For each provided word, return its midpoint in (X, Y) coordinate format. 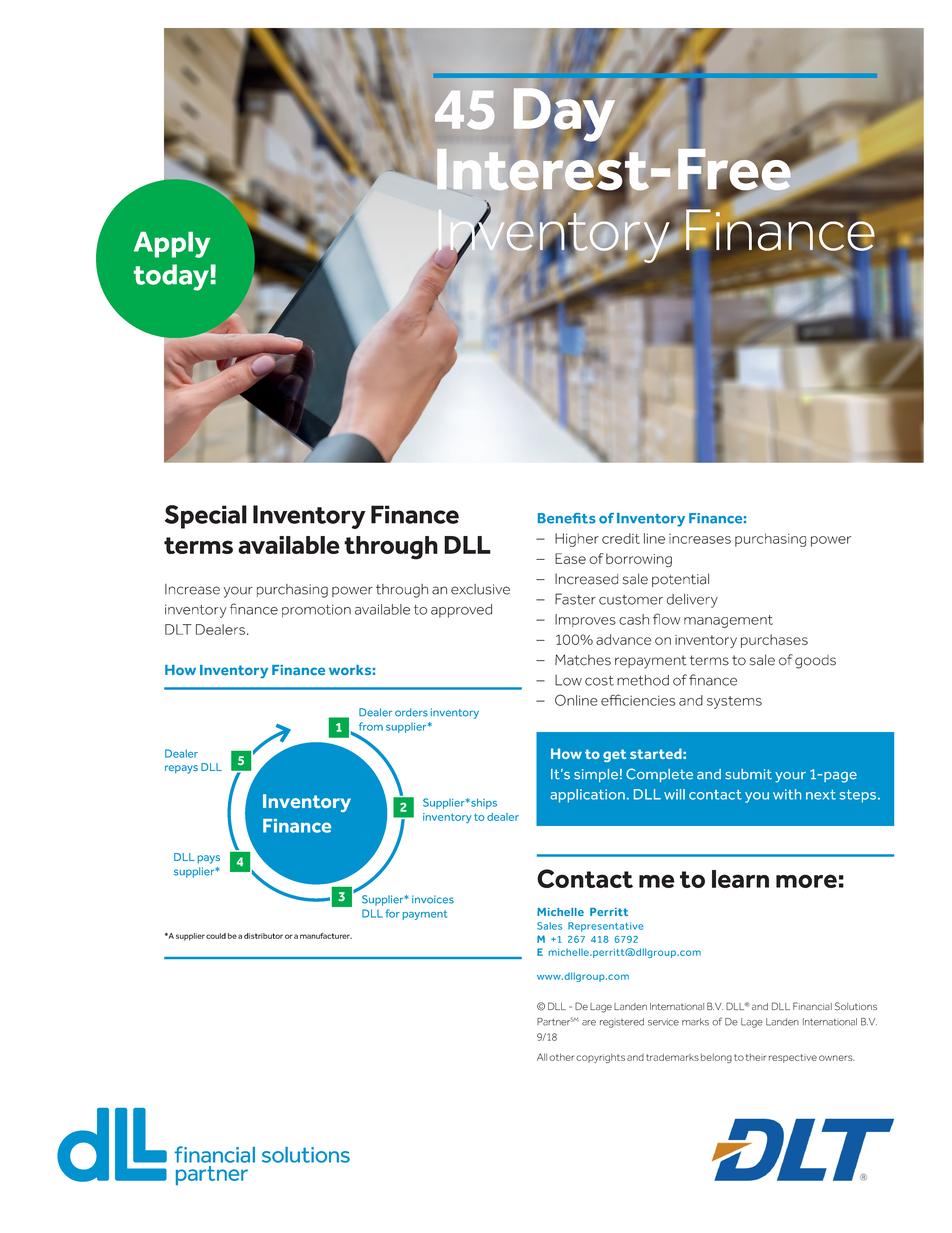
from (371, 726)
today (171, 277)
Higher (577, 540)
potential (680, 580)
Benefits (567, 518)
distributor (263, 936)
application (587, 796)
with (787, 794)
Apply (172, 245)
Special (206, 517)
